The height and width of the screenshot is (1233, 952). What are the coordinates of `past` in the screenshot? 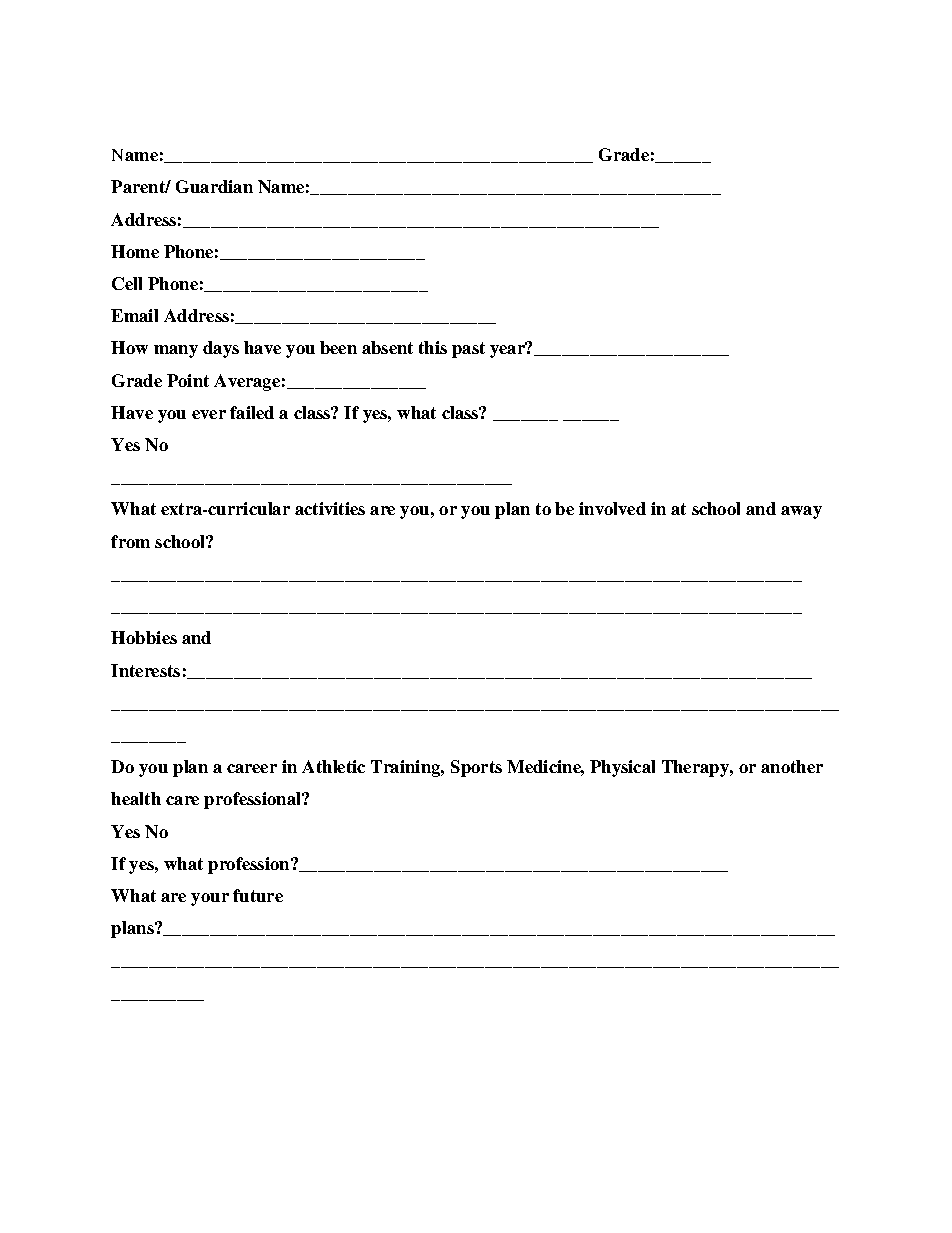 It's located at (468, 350).
